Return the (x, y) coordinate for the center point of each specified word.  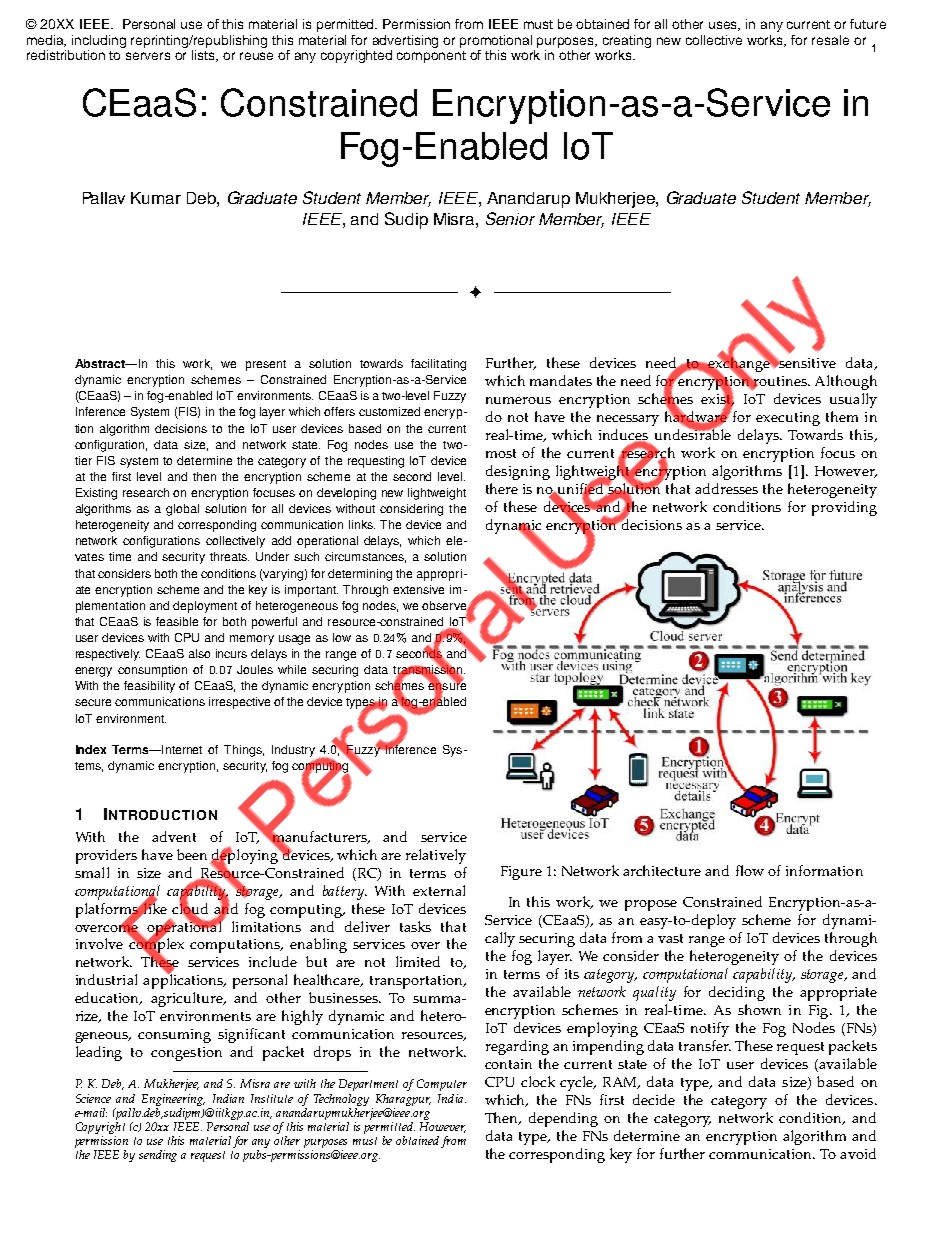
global (182, 510)
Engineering (173, 1100)
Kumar (156, 198)
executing (788, 419)
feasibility (149, 687)
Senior (510, 218)
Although (846, 382)
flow (750, 870)
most (501, 453)
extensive (418, 589)
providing (844, 508)
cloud (190, 908)
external (439, 890)
